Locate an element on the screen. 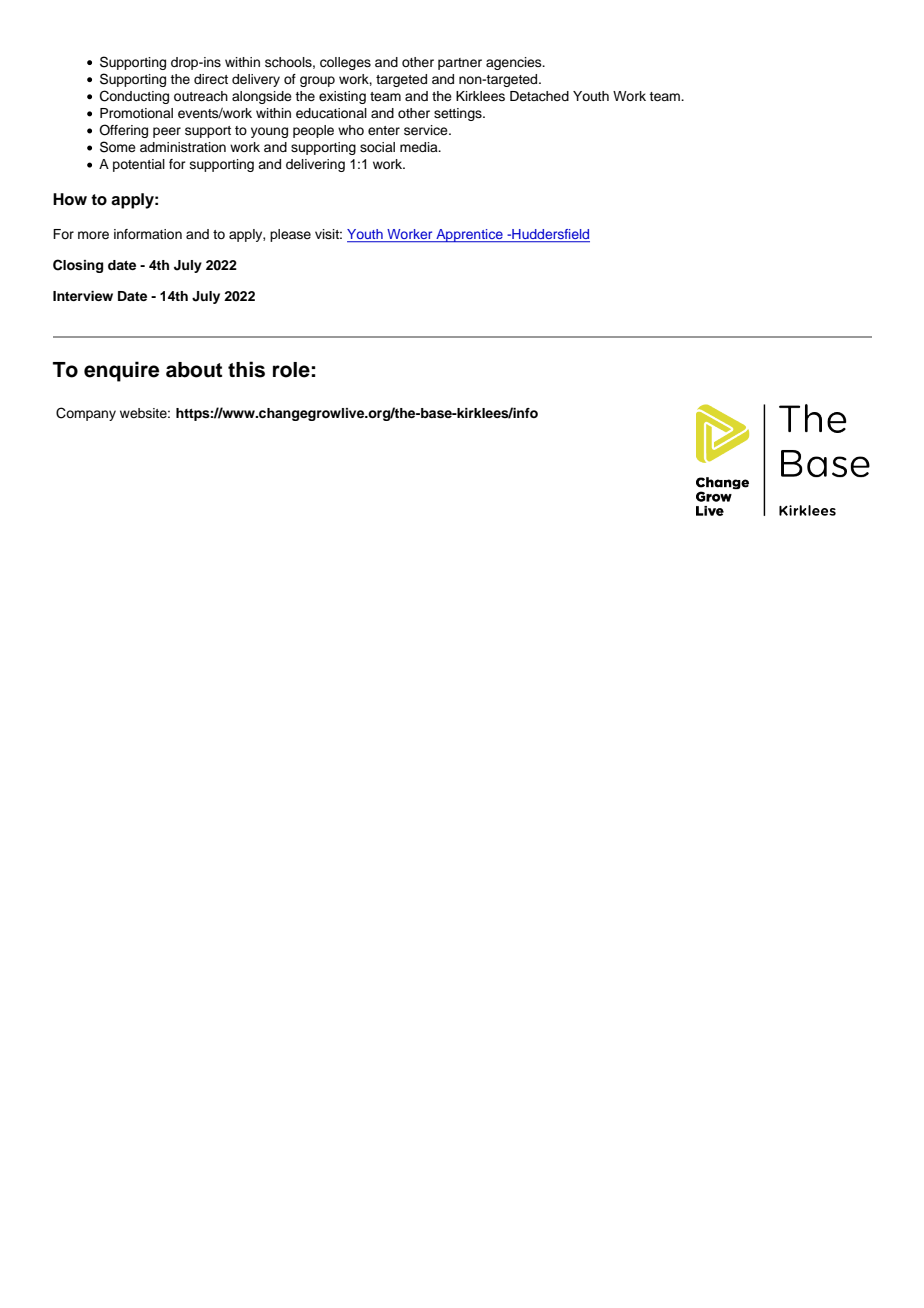 The image size is (924, 1308). Company is located at coordinates (86, 414).
